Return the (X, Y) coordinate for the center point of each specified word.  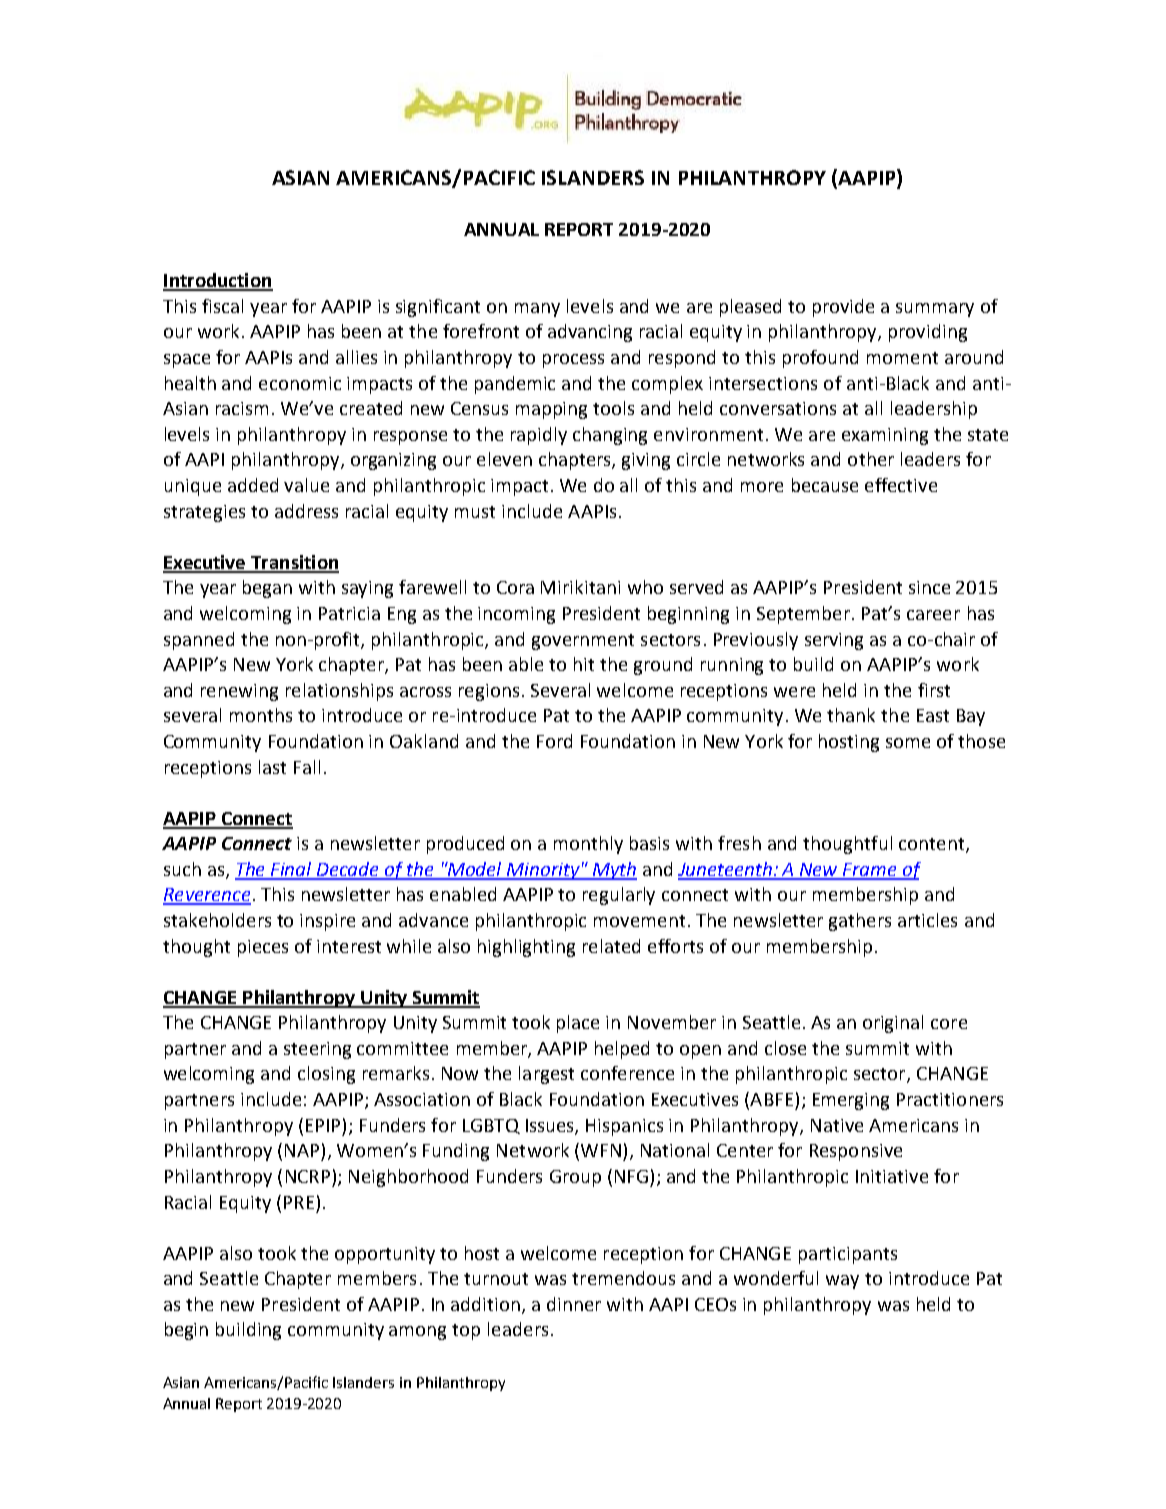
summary (935, 310)
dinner (574, 1304)
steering (317, 1050)
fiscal (222, 306)
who (645, 587)
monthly (588, 845)
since (929, 587)
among (417, 1333)
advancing (590, 333)
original (893, 1024)
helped (622, 1050)
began (267, 589)
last (272, 767)
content (933, 845)
